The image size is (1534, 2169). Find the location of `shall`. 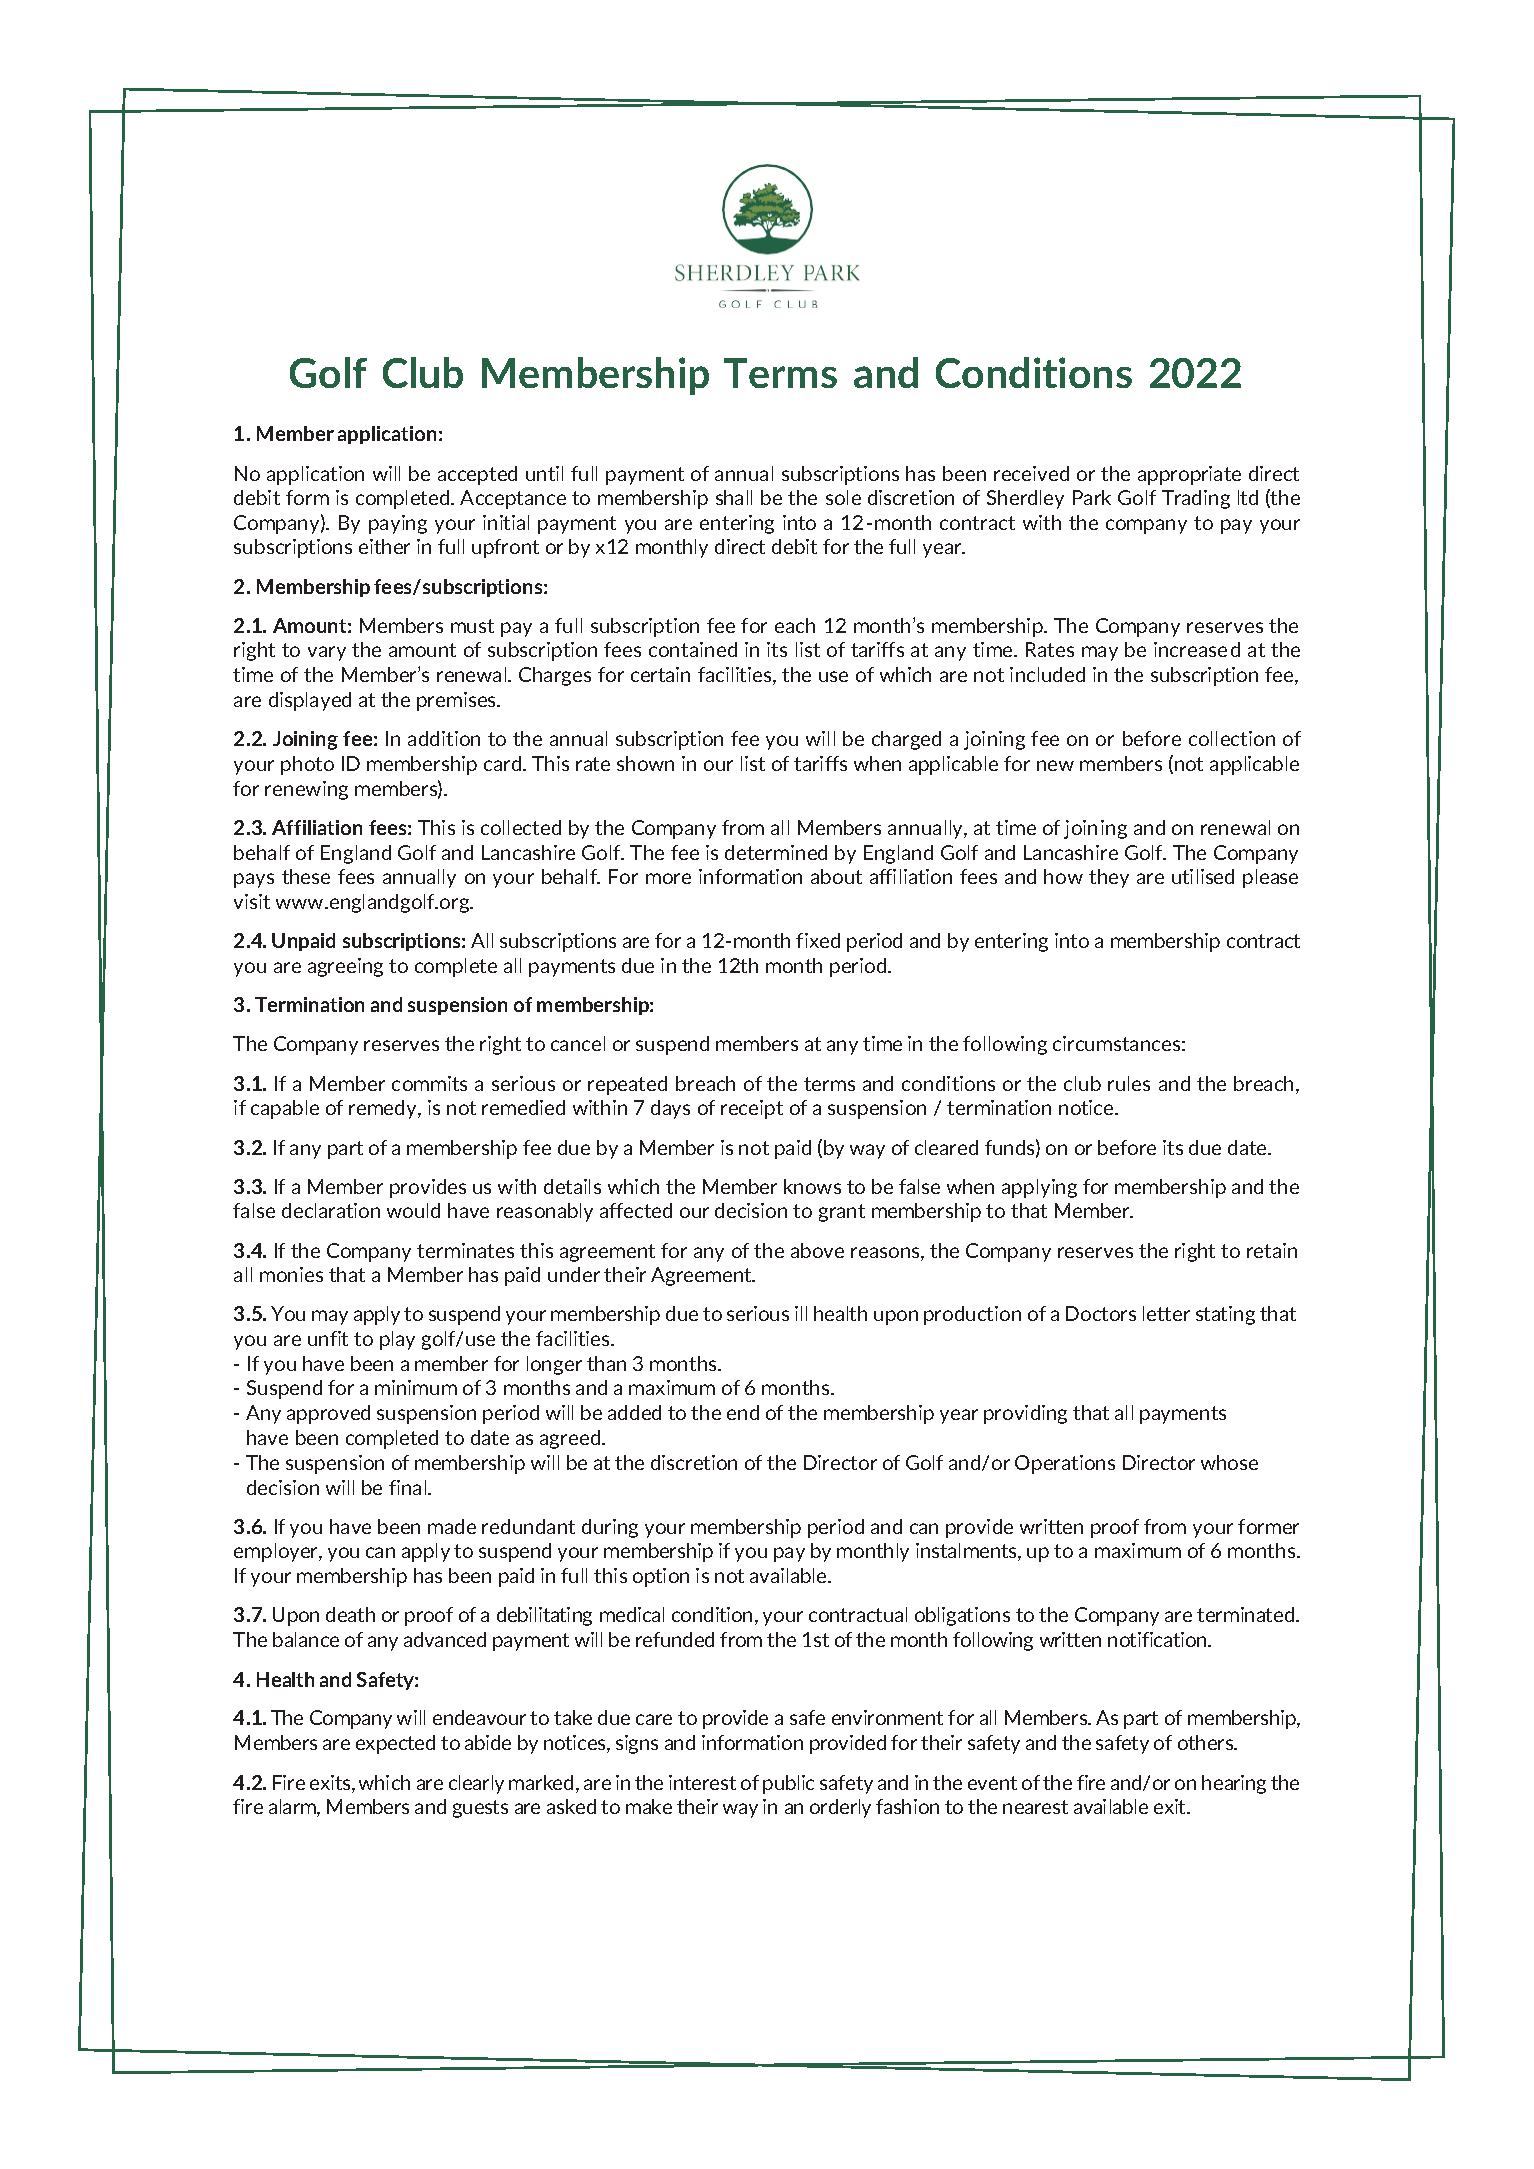

shall is located at coordinates (734, 497).
